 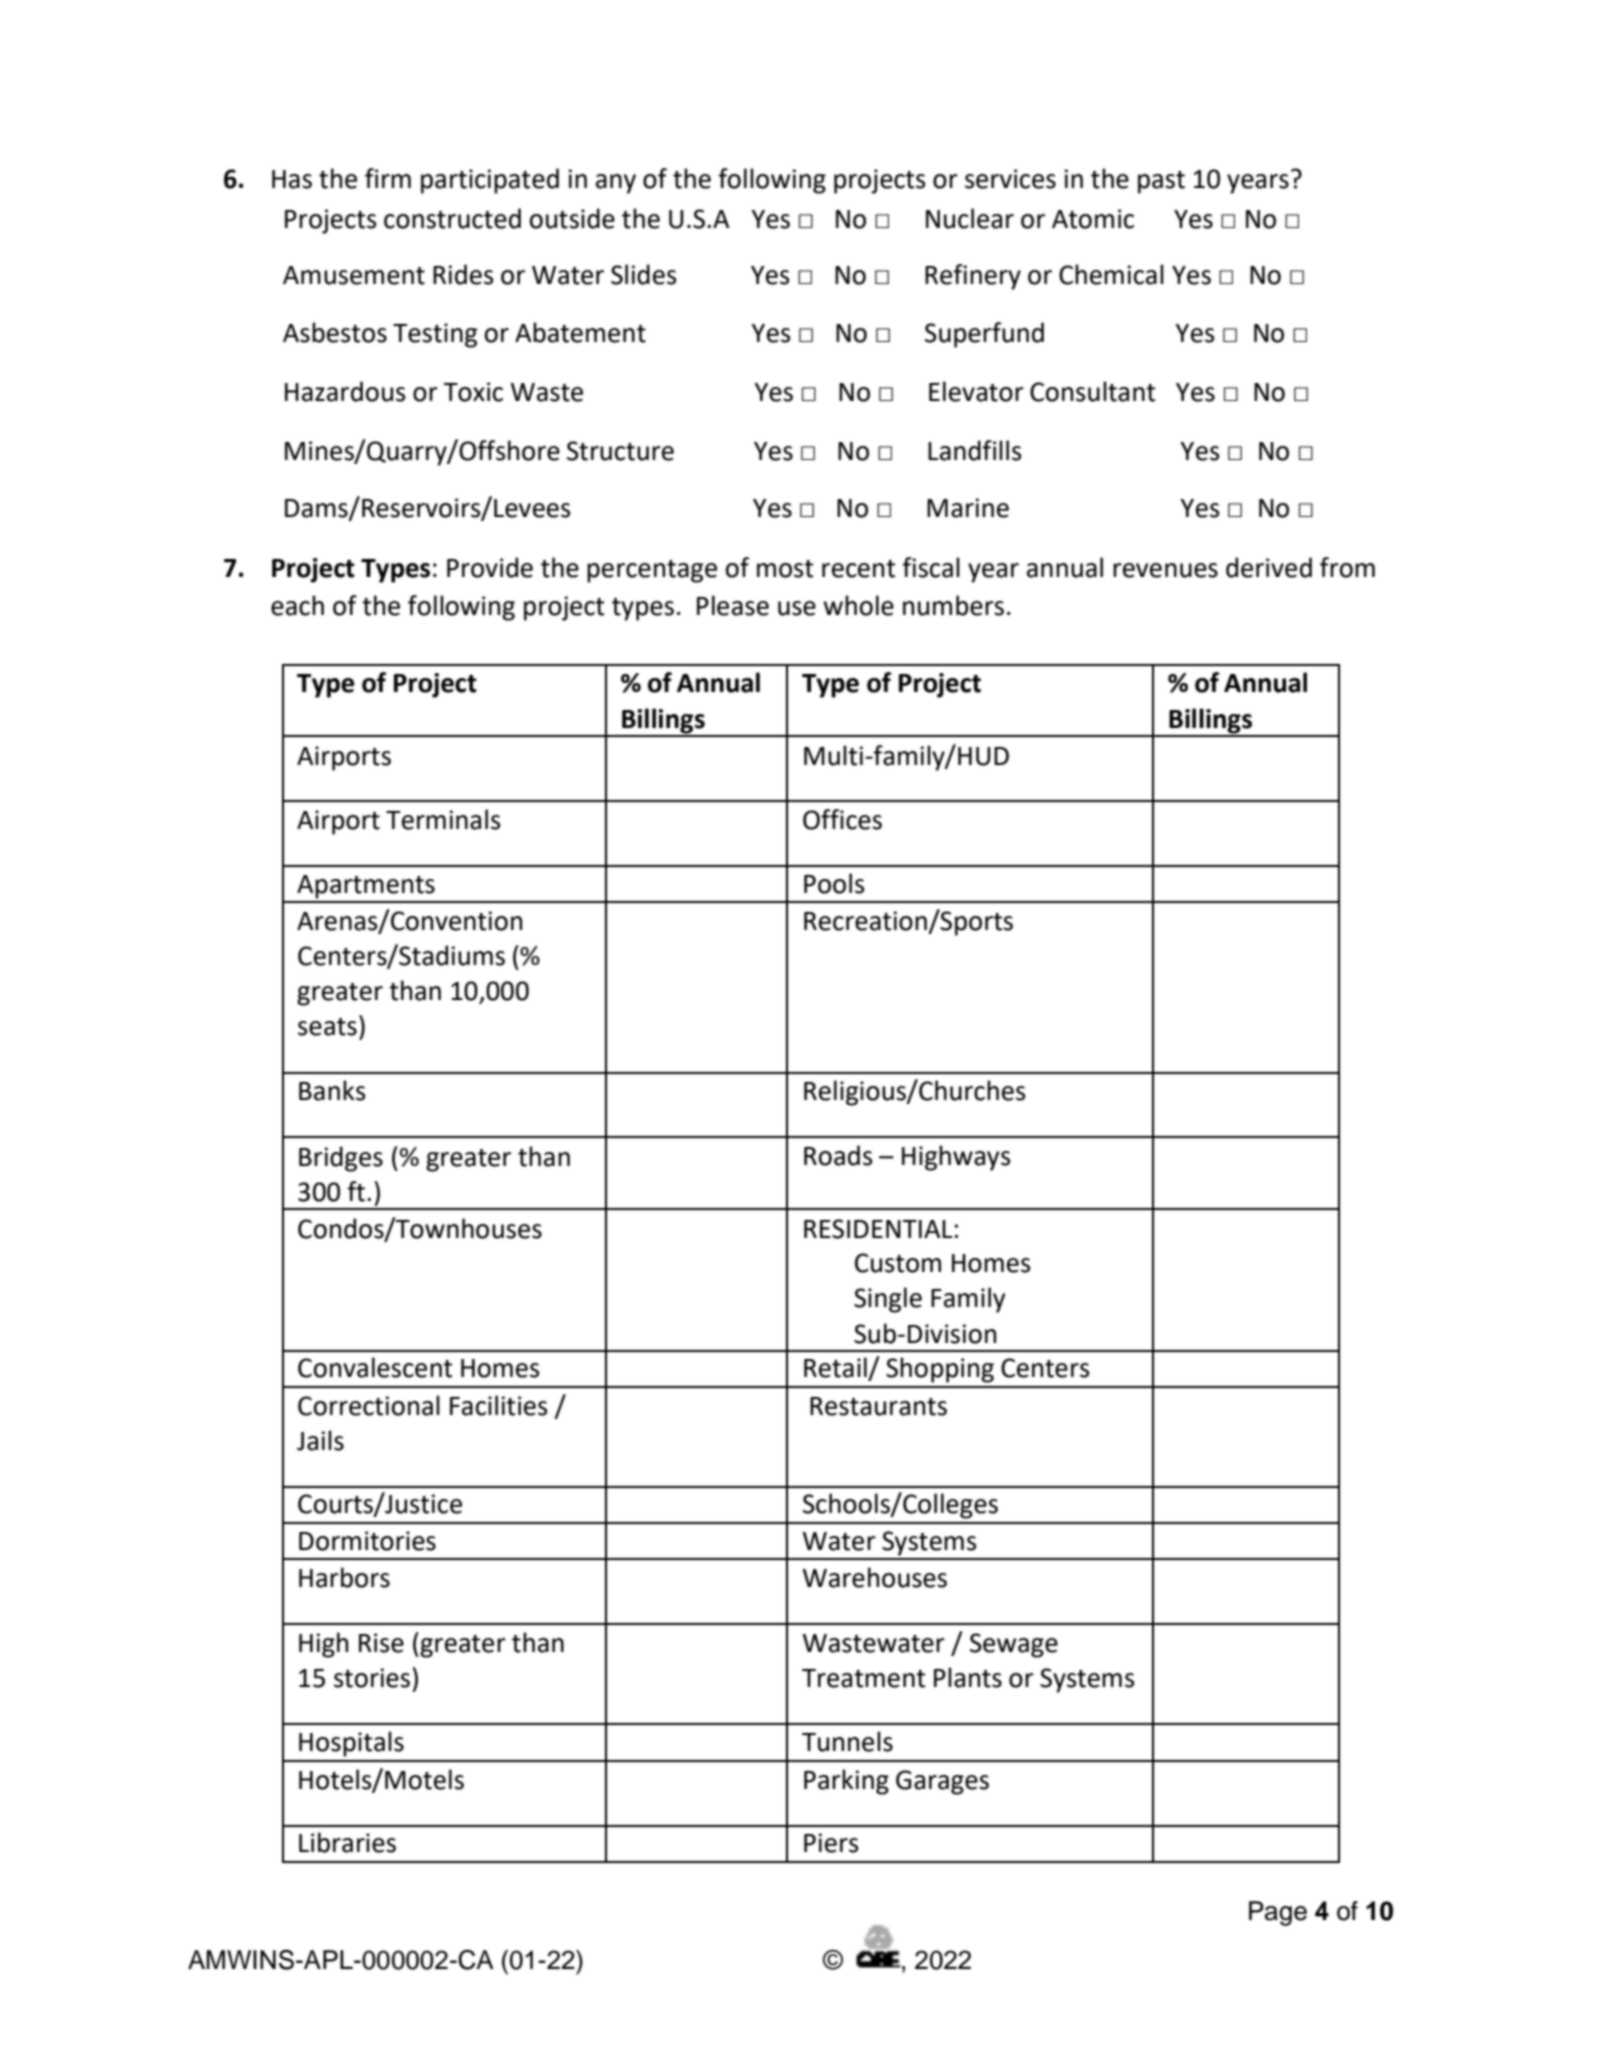 What do you see at coordinates (369, 1405) in the page?
I see `Correctional` at bounding box center [369, 1405].
